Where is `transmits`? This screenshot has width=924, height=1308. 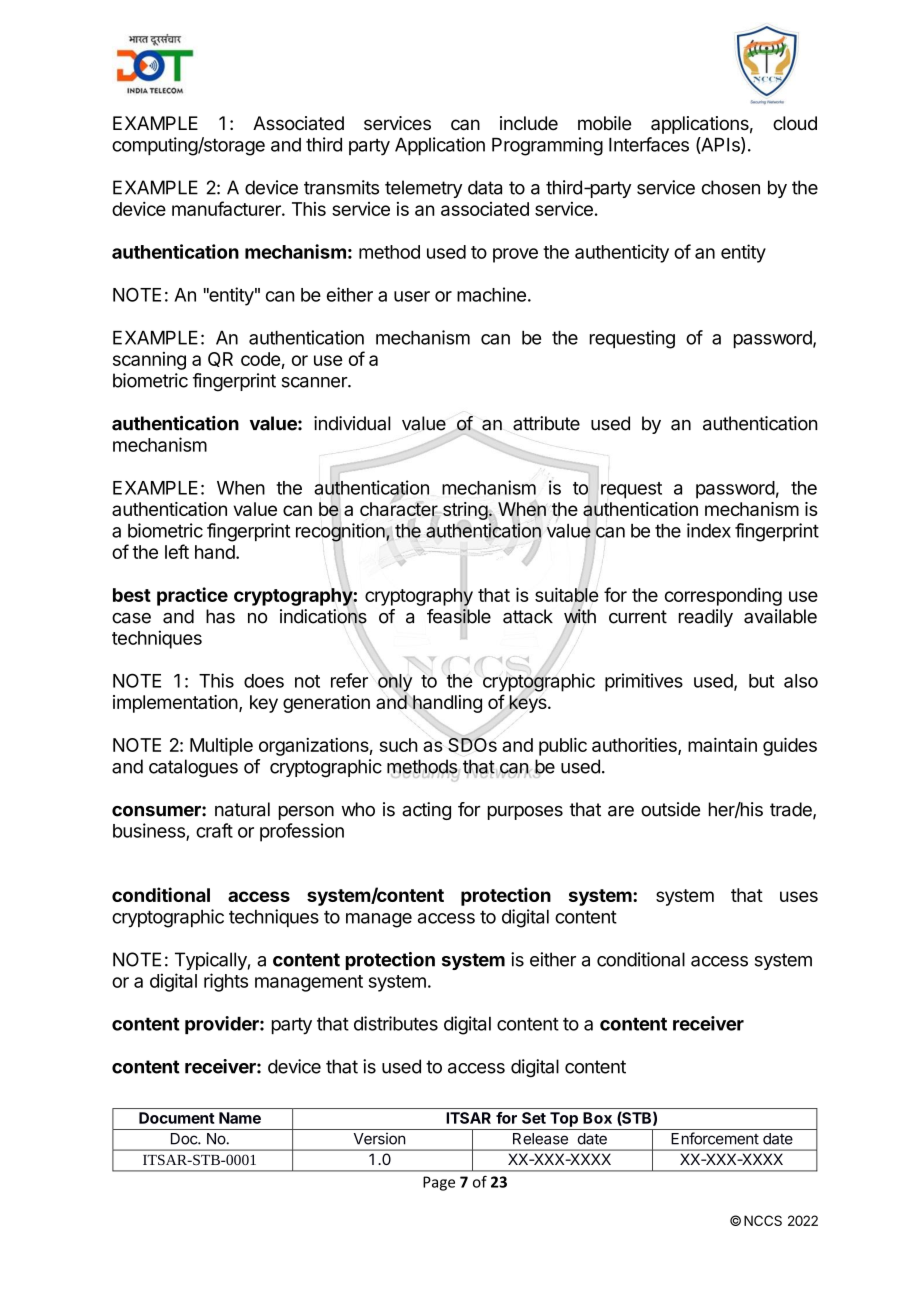 transmits is located at coordinates (341, 187).
